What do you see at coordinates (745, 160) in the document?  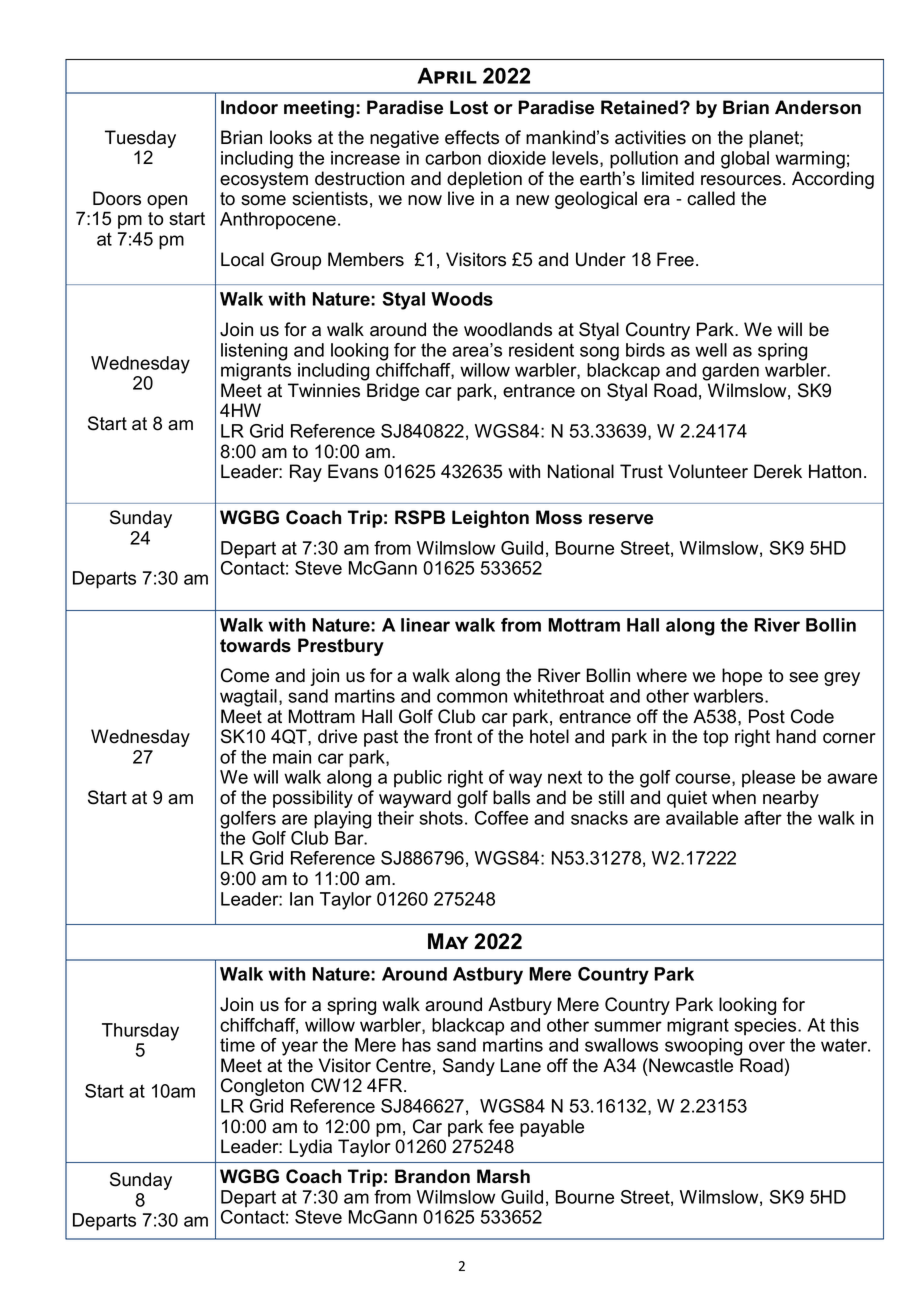 I see `global` at bounding box center [745, 160].
